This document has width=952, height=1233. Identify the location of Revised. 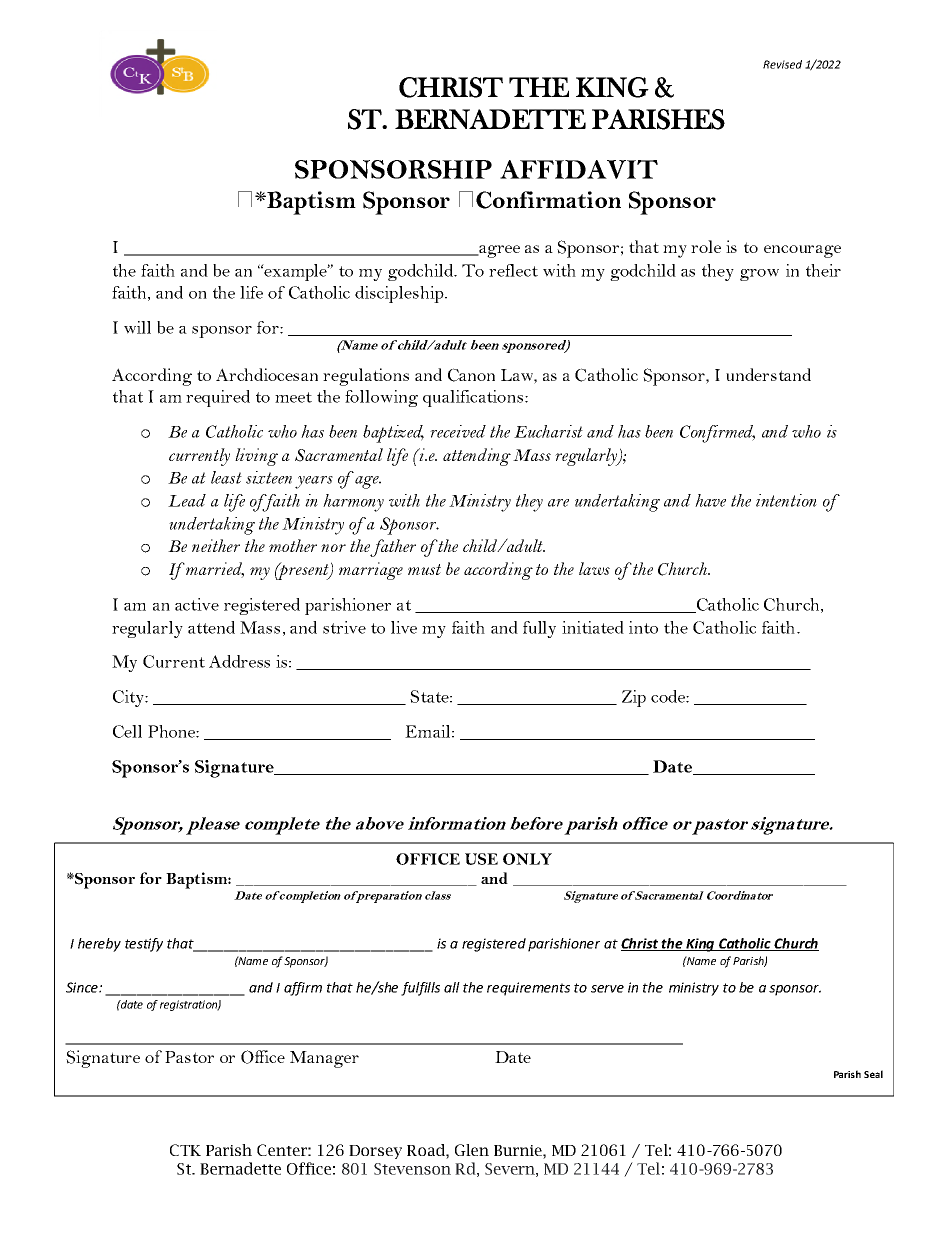
(782, 64).
